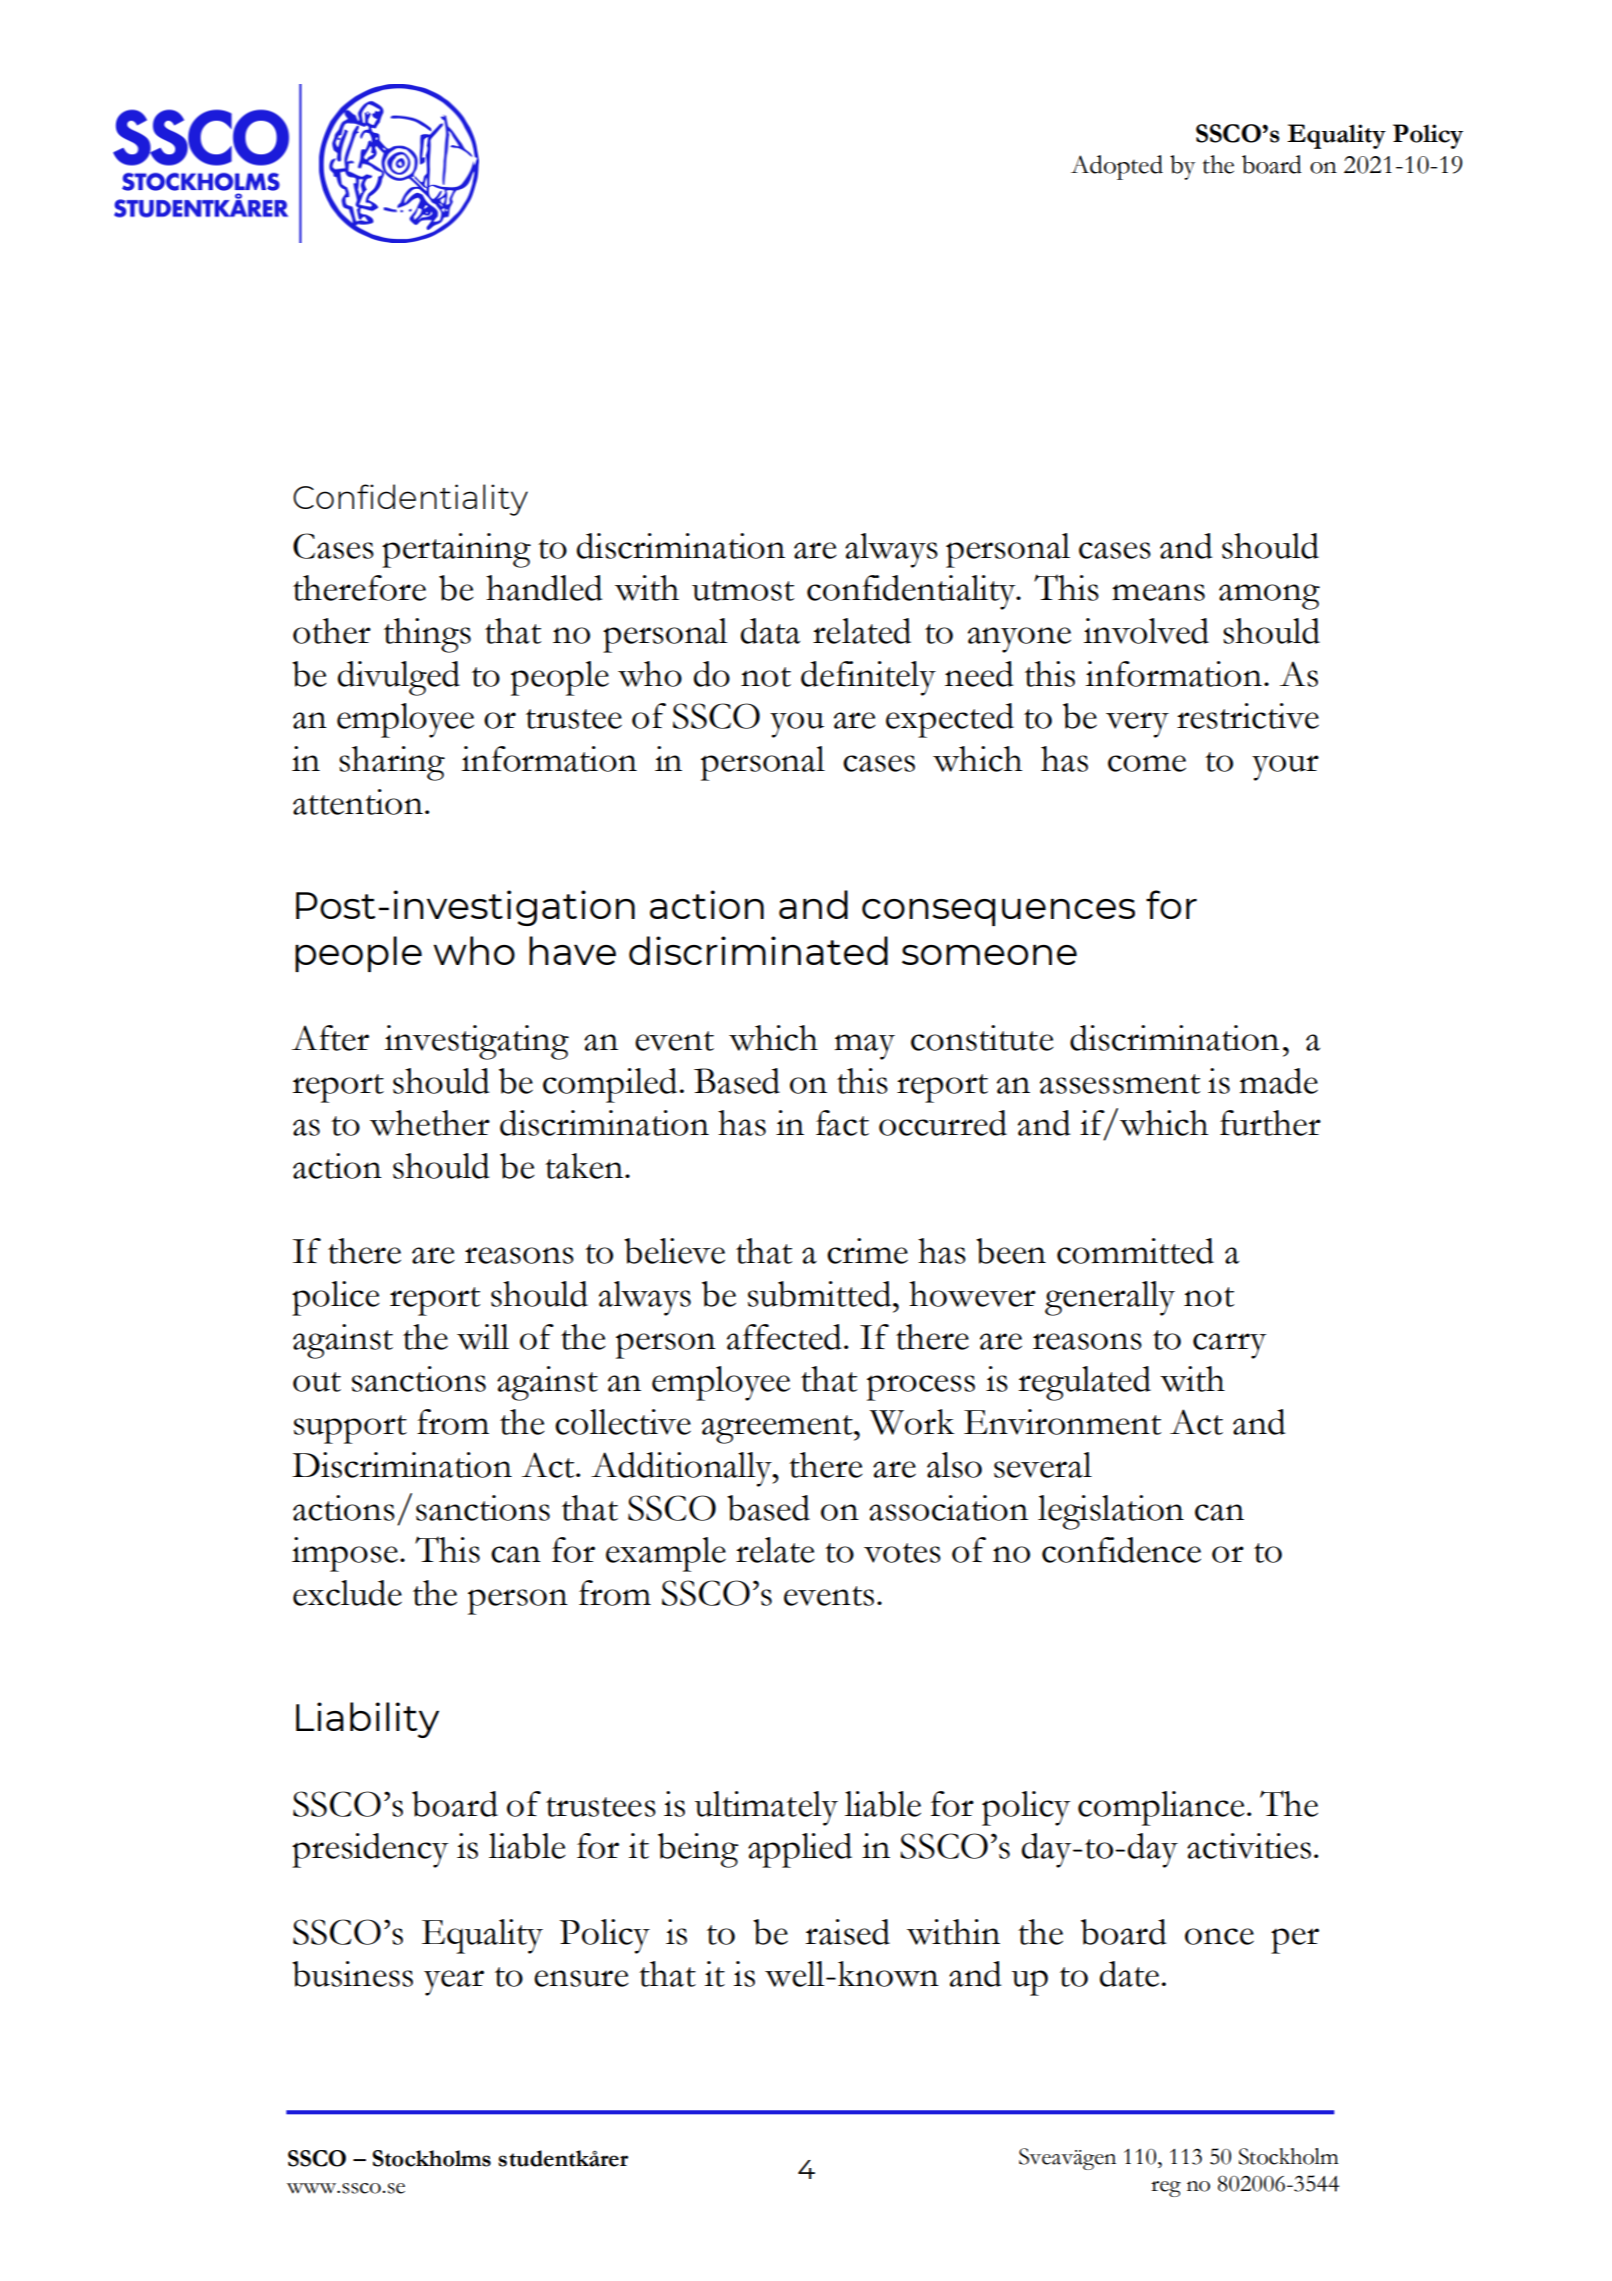 The width and height of the screenshot is (1612, 2281). Describe the element at coordinates (454, 1983) in the screenshot. I see `year` at that location.
